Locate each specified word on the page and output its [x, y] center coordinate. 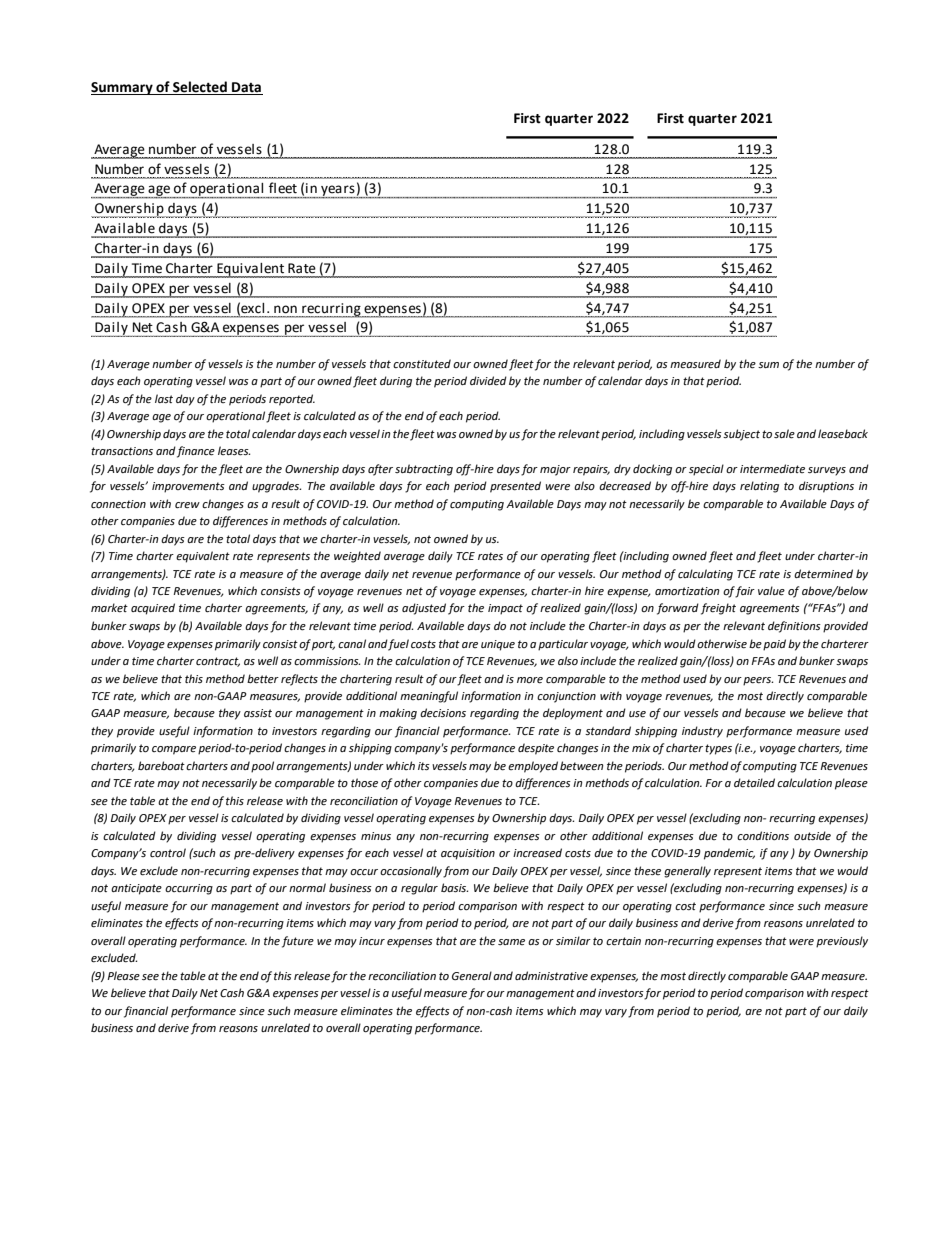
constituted [422, 364]
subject [741, 435]
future [298, 942]
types [718, 749]
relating [759, 487]
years [338, 192]
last [164, 398]
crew [187, 505]
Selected [200, 88]
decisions [443, 713]
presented [515, 487]
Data [246, 88]
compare [174, 750]
